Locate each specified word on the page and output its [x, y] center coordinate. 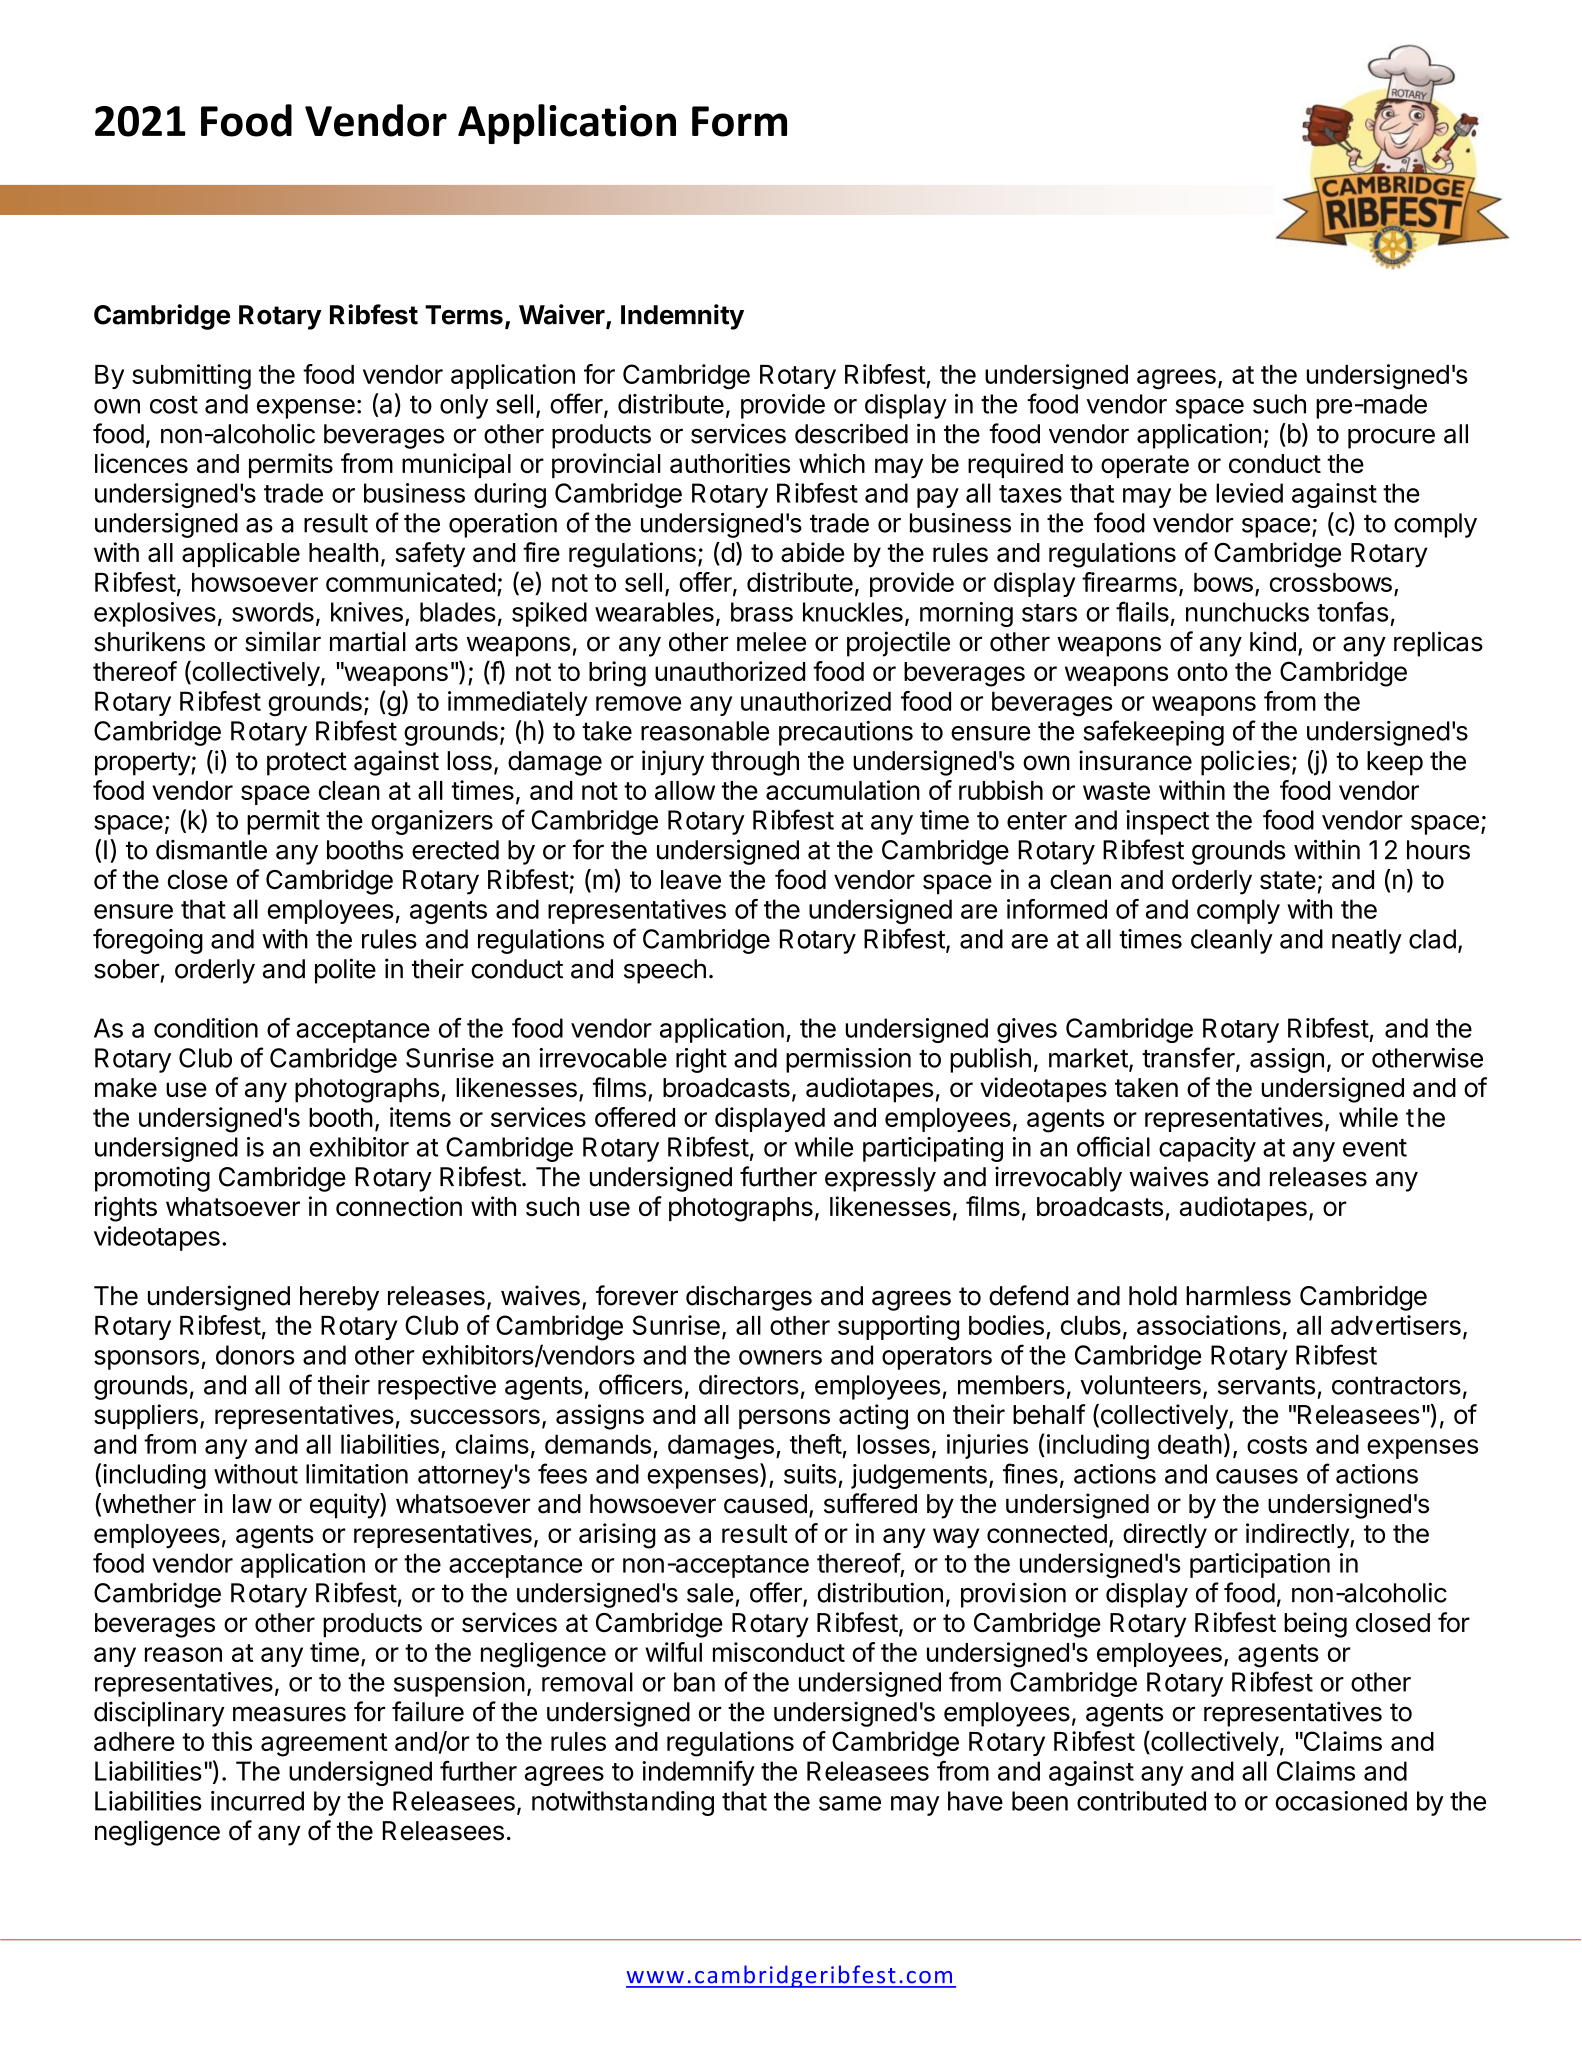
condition [206, 1028]
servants [1266, 1385]
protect [307, 764]
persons [784, 1419]
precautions [846, 733]
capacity [1207, 1149]
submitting [191, 377]
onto [1202, 672]
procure [1391, 438]
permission [848, 1060]
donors [255, 1355]
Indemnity [682, 317]
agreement [324, 1745]
